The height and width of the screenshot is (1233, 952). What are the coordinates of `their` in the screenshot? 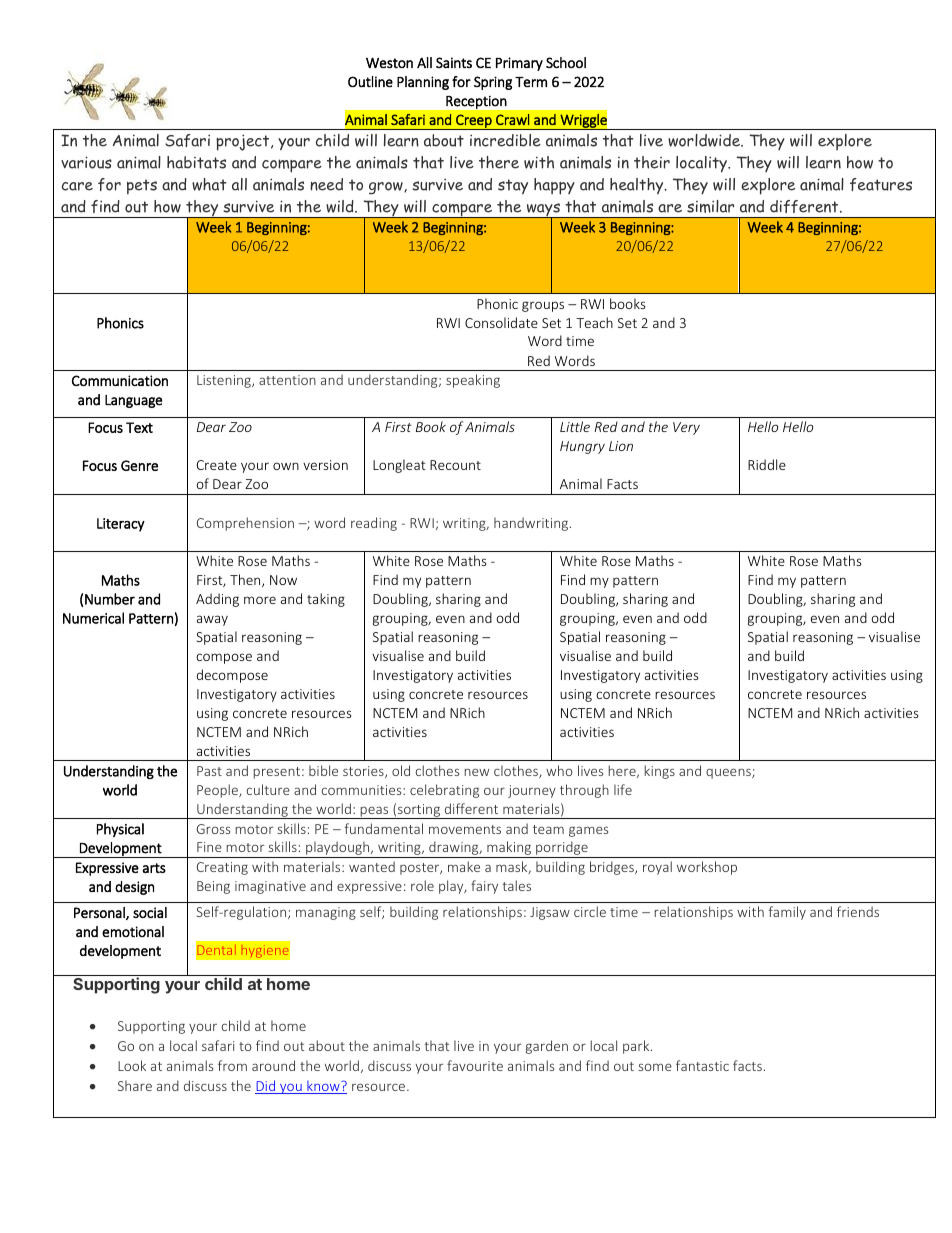 It's located at (652, 162).
